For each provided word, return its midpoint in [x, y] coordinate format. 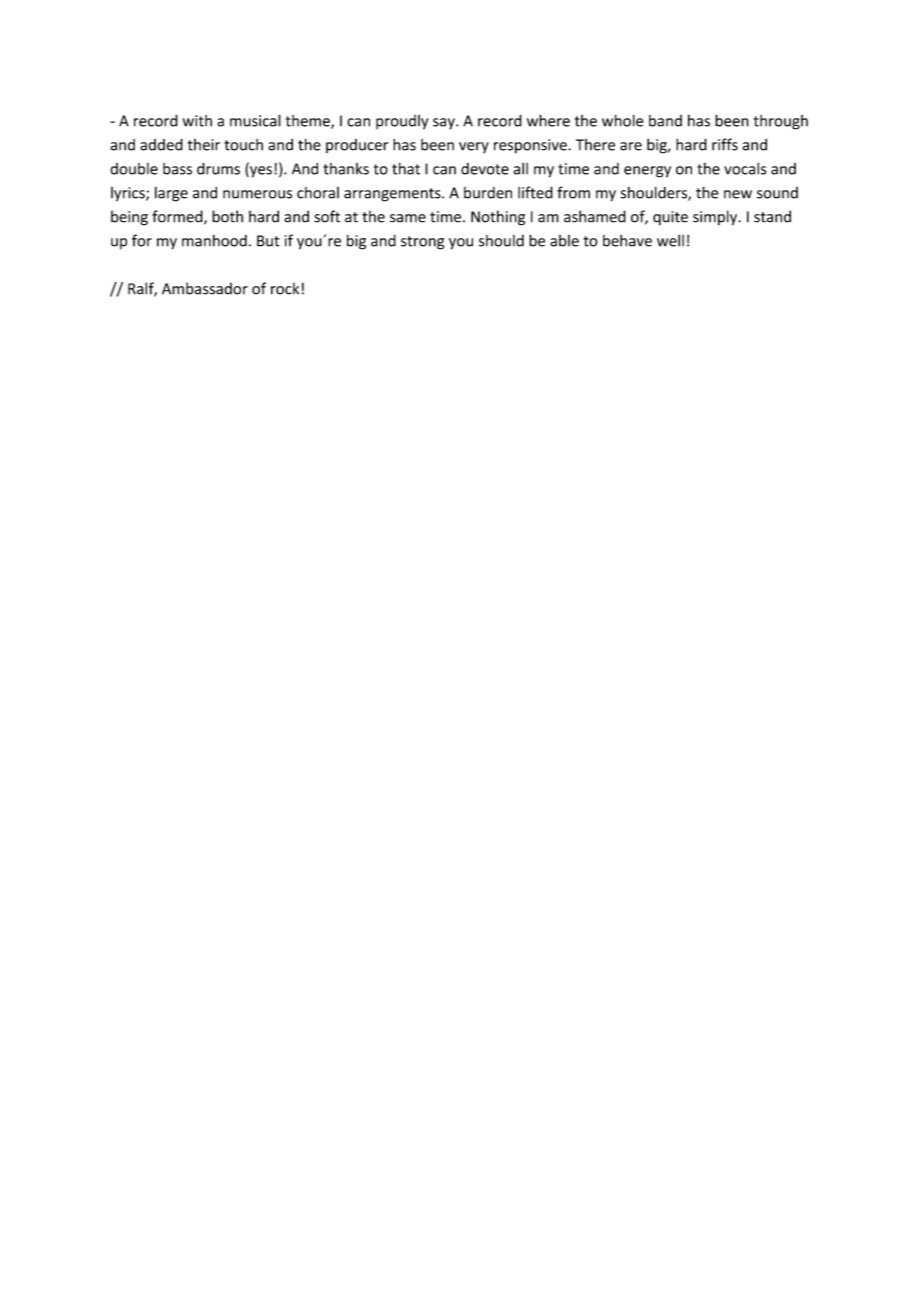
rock [285, 288]
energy [647, 172]
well [670, 240]
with [197, 121]
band [665, 121]
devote [485, 169]
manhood [214, 240]
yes [260, 172]
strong [422, 243]
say [445, 124]
